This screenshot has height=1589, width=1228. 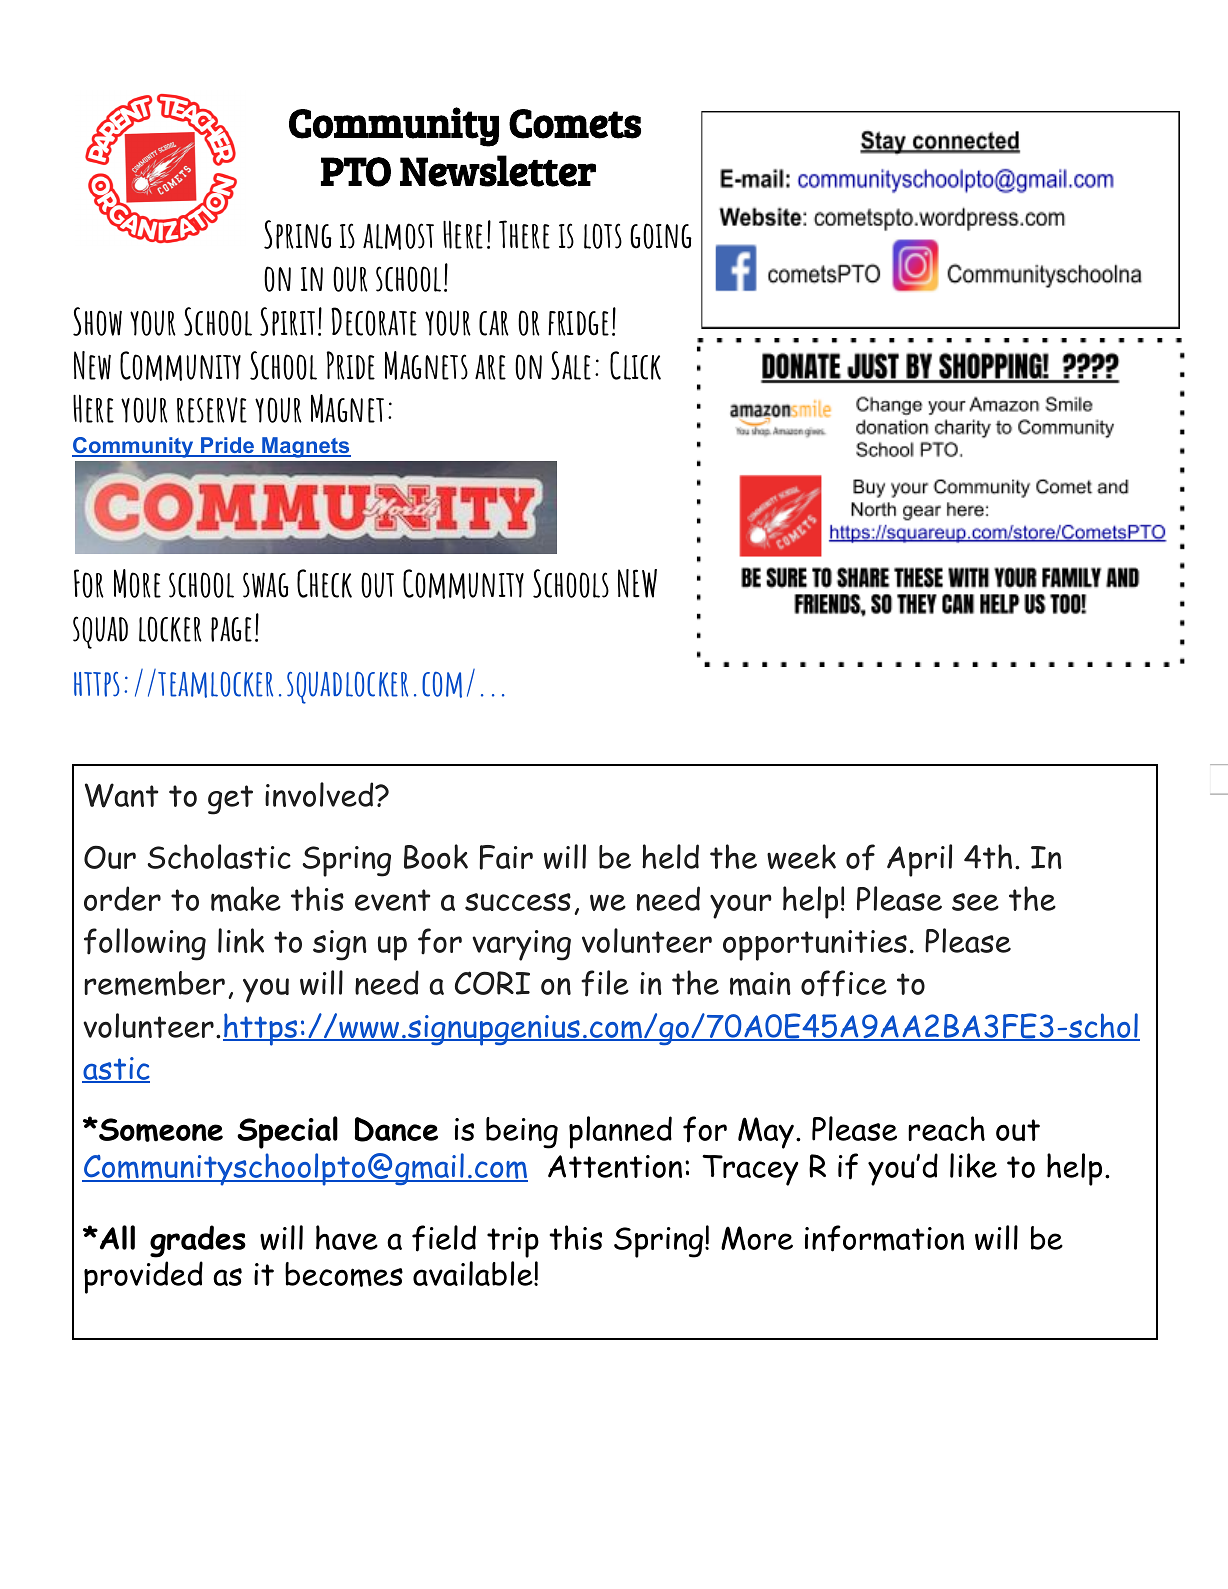 I want to click on Click, so click(x=635, y=365).
